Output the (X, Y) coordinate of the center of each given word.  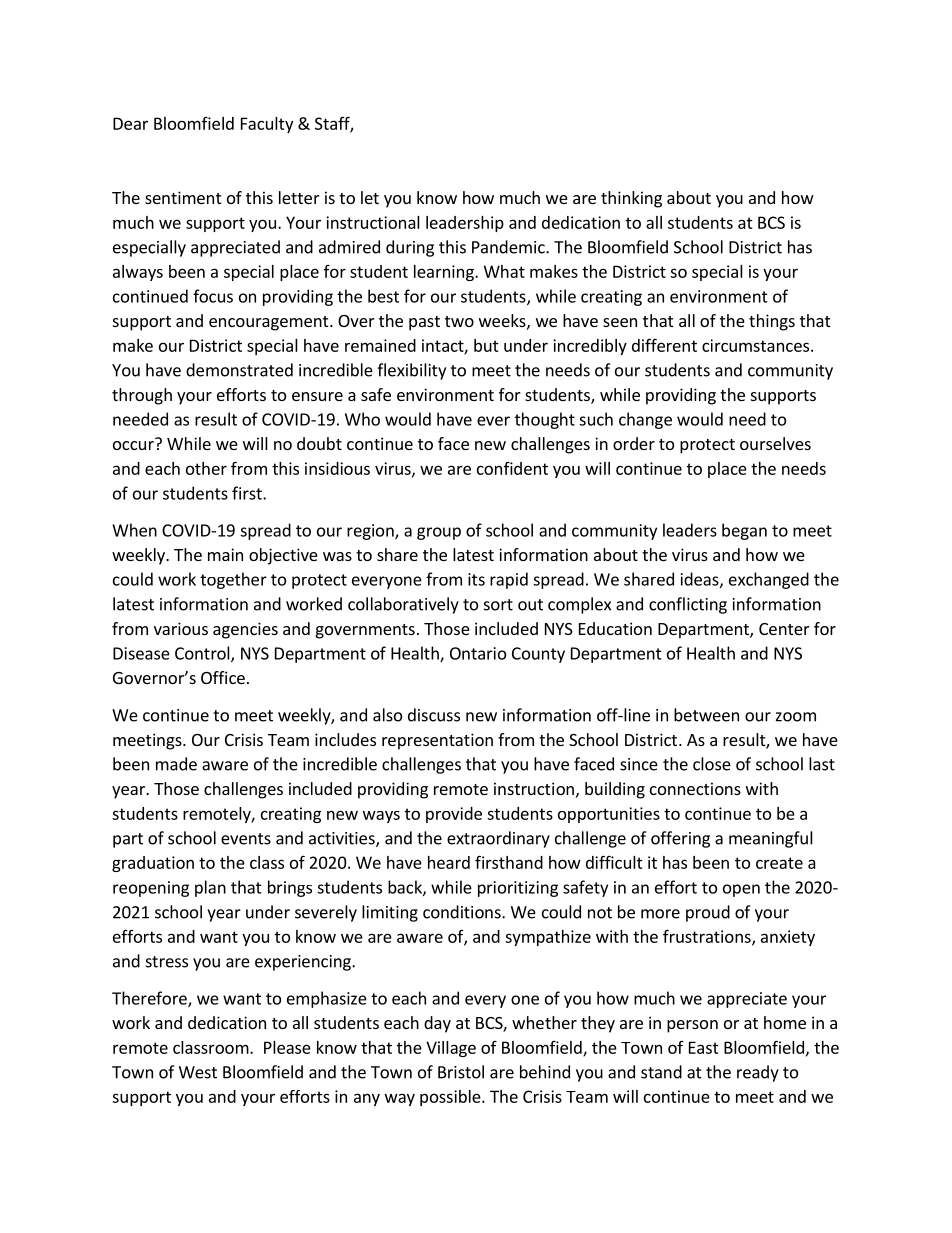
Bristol (461, 1072)
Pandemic (509, 247)
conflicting (688, 605)
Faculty (267, 125)
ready (758, 1073)
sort (498, 605)
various (181, 628)
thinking (631, 199)
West (198, 1072)
